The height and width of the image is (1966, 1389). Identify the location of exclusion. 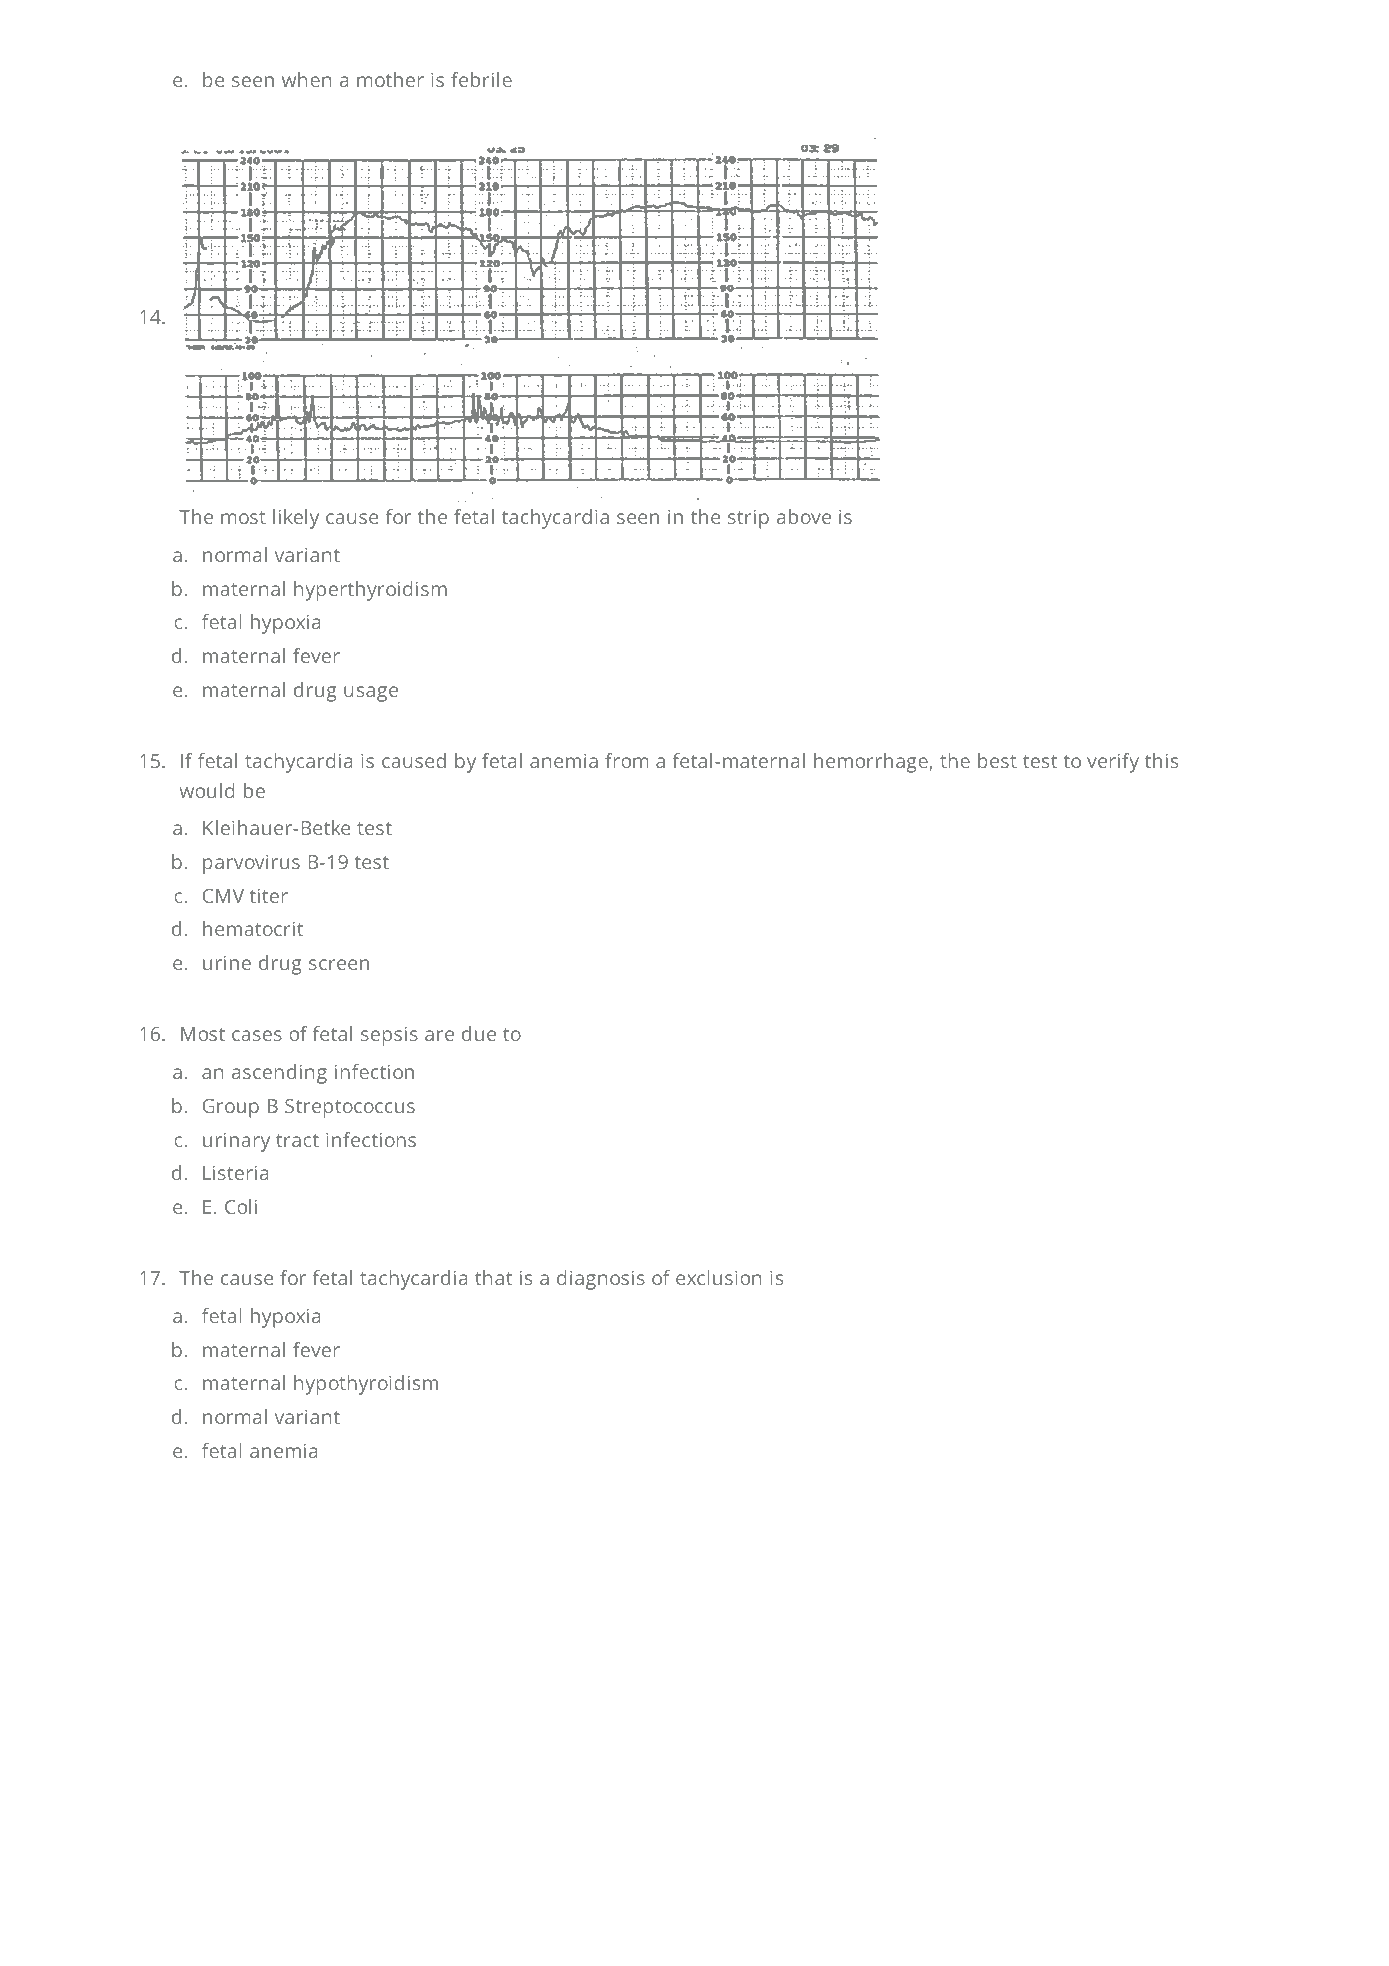
(718, 1277).
